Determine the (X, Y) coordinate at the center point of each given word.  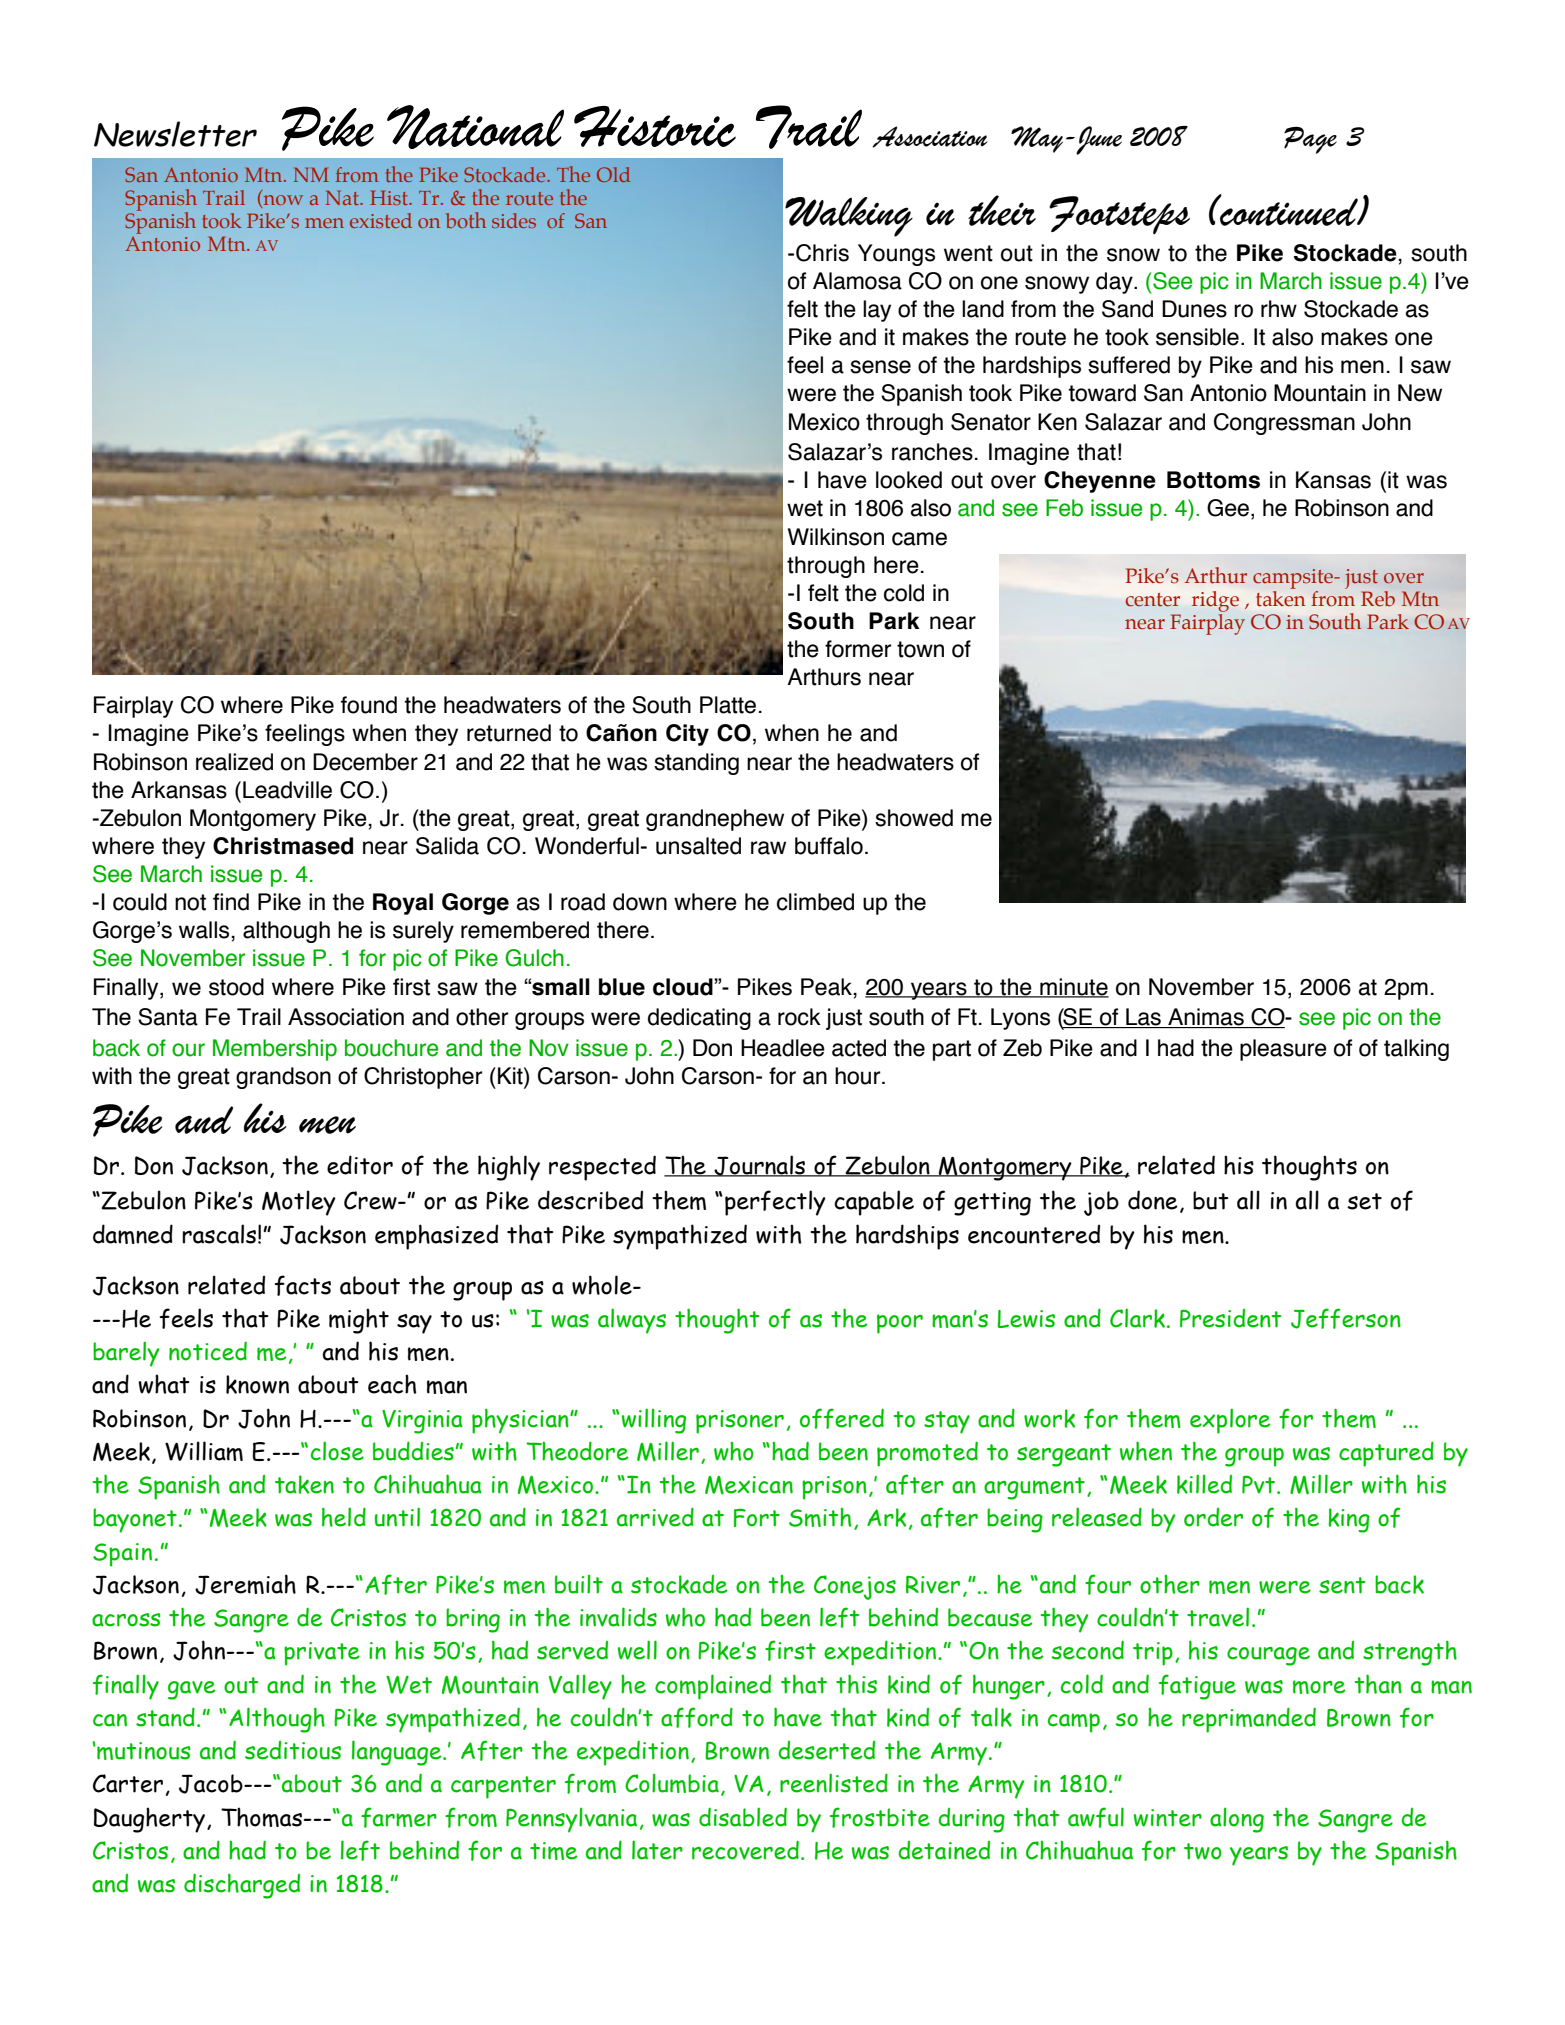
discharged (242, 1886)
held (344, 1517)
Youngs (896, 255)
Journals (760, 1166)
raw (768, 848)
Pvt (1260, 1484)
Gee (1228, 508)
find (231, 902)
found (369, 705)
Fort (757, 1517)
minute (1073, 987)
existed (381, 220)
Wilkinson (836, 537)
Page (1310, 140)
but (1211, 1200)
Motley (299, 1203)
